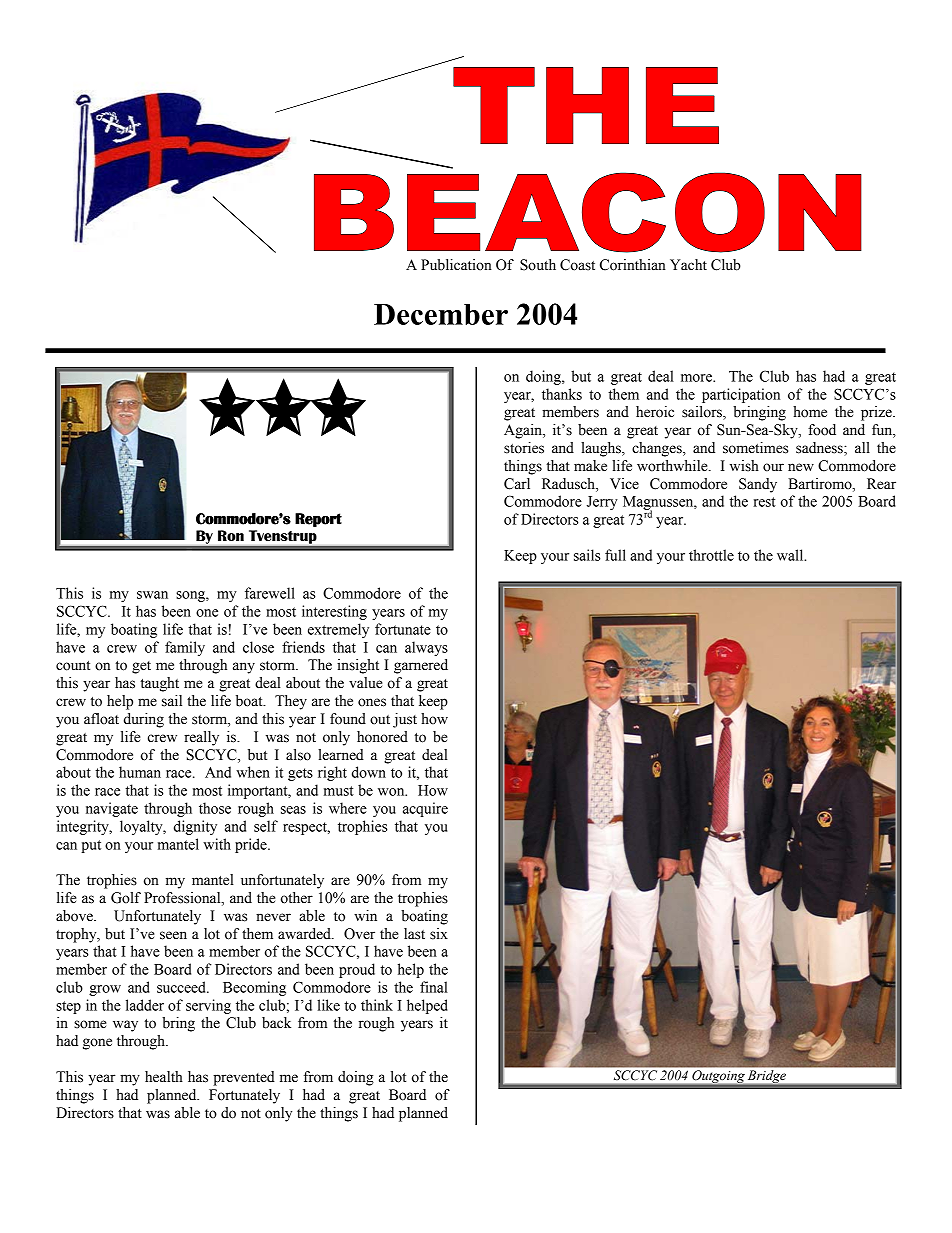  I want to click on Publication, so click(456, 265).
